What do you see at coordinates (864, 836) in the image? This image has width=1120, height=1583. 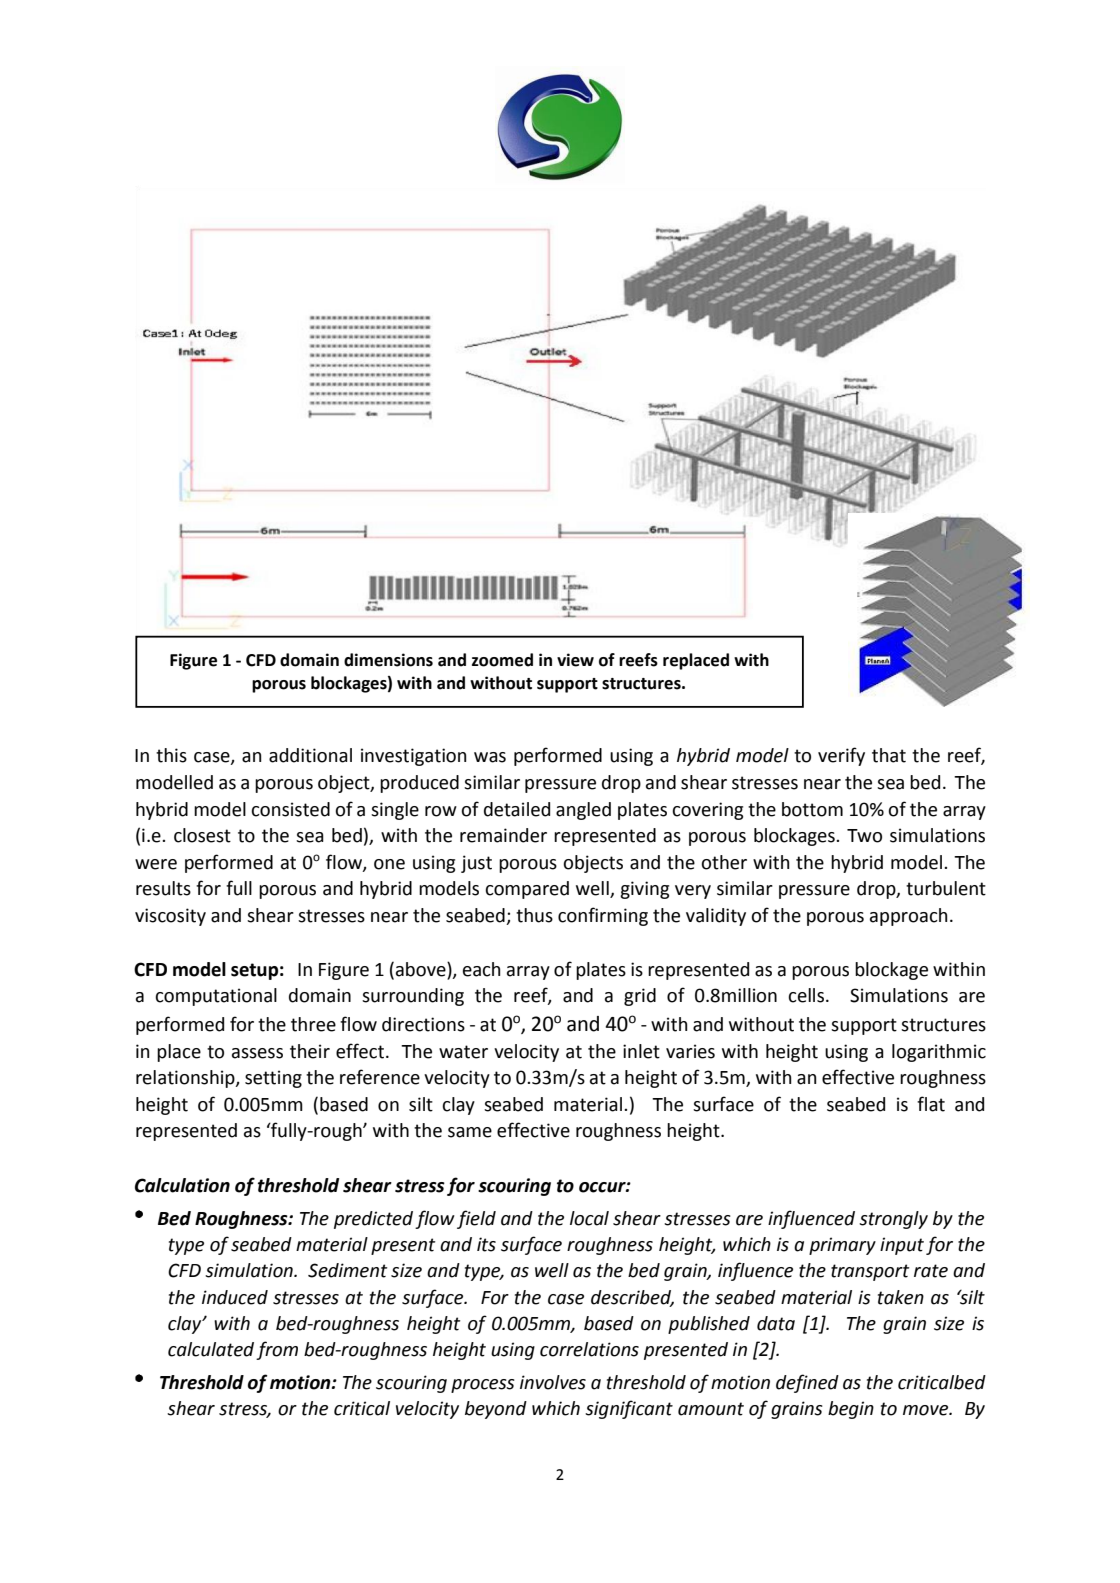 I see `Two` at bounding box center [864, 836].
